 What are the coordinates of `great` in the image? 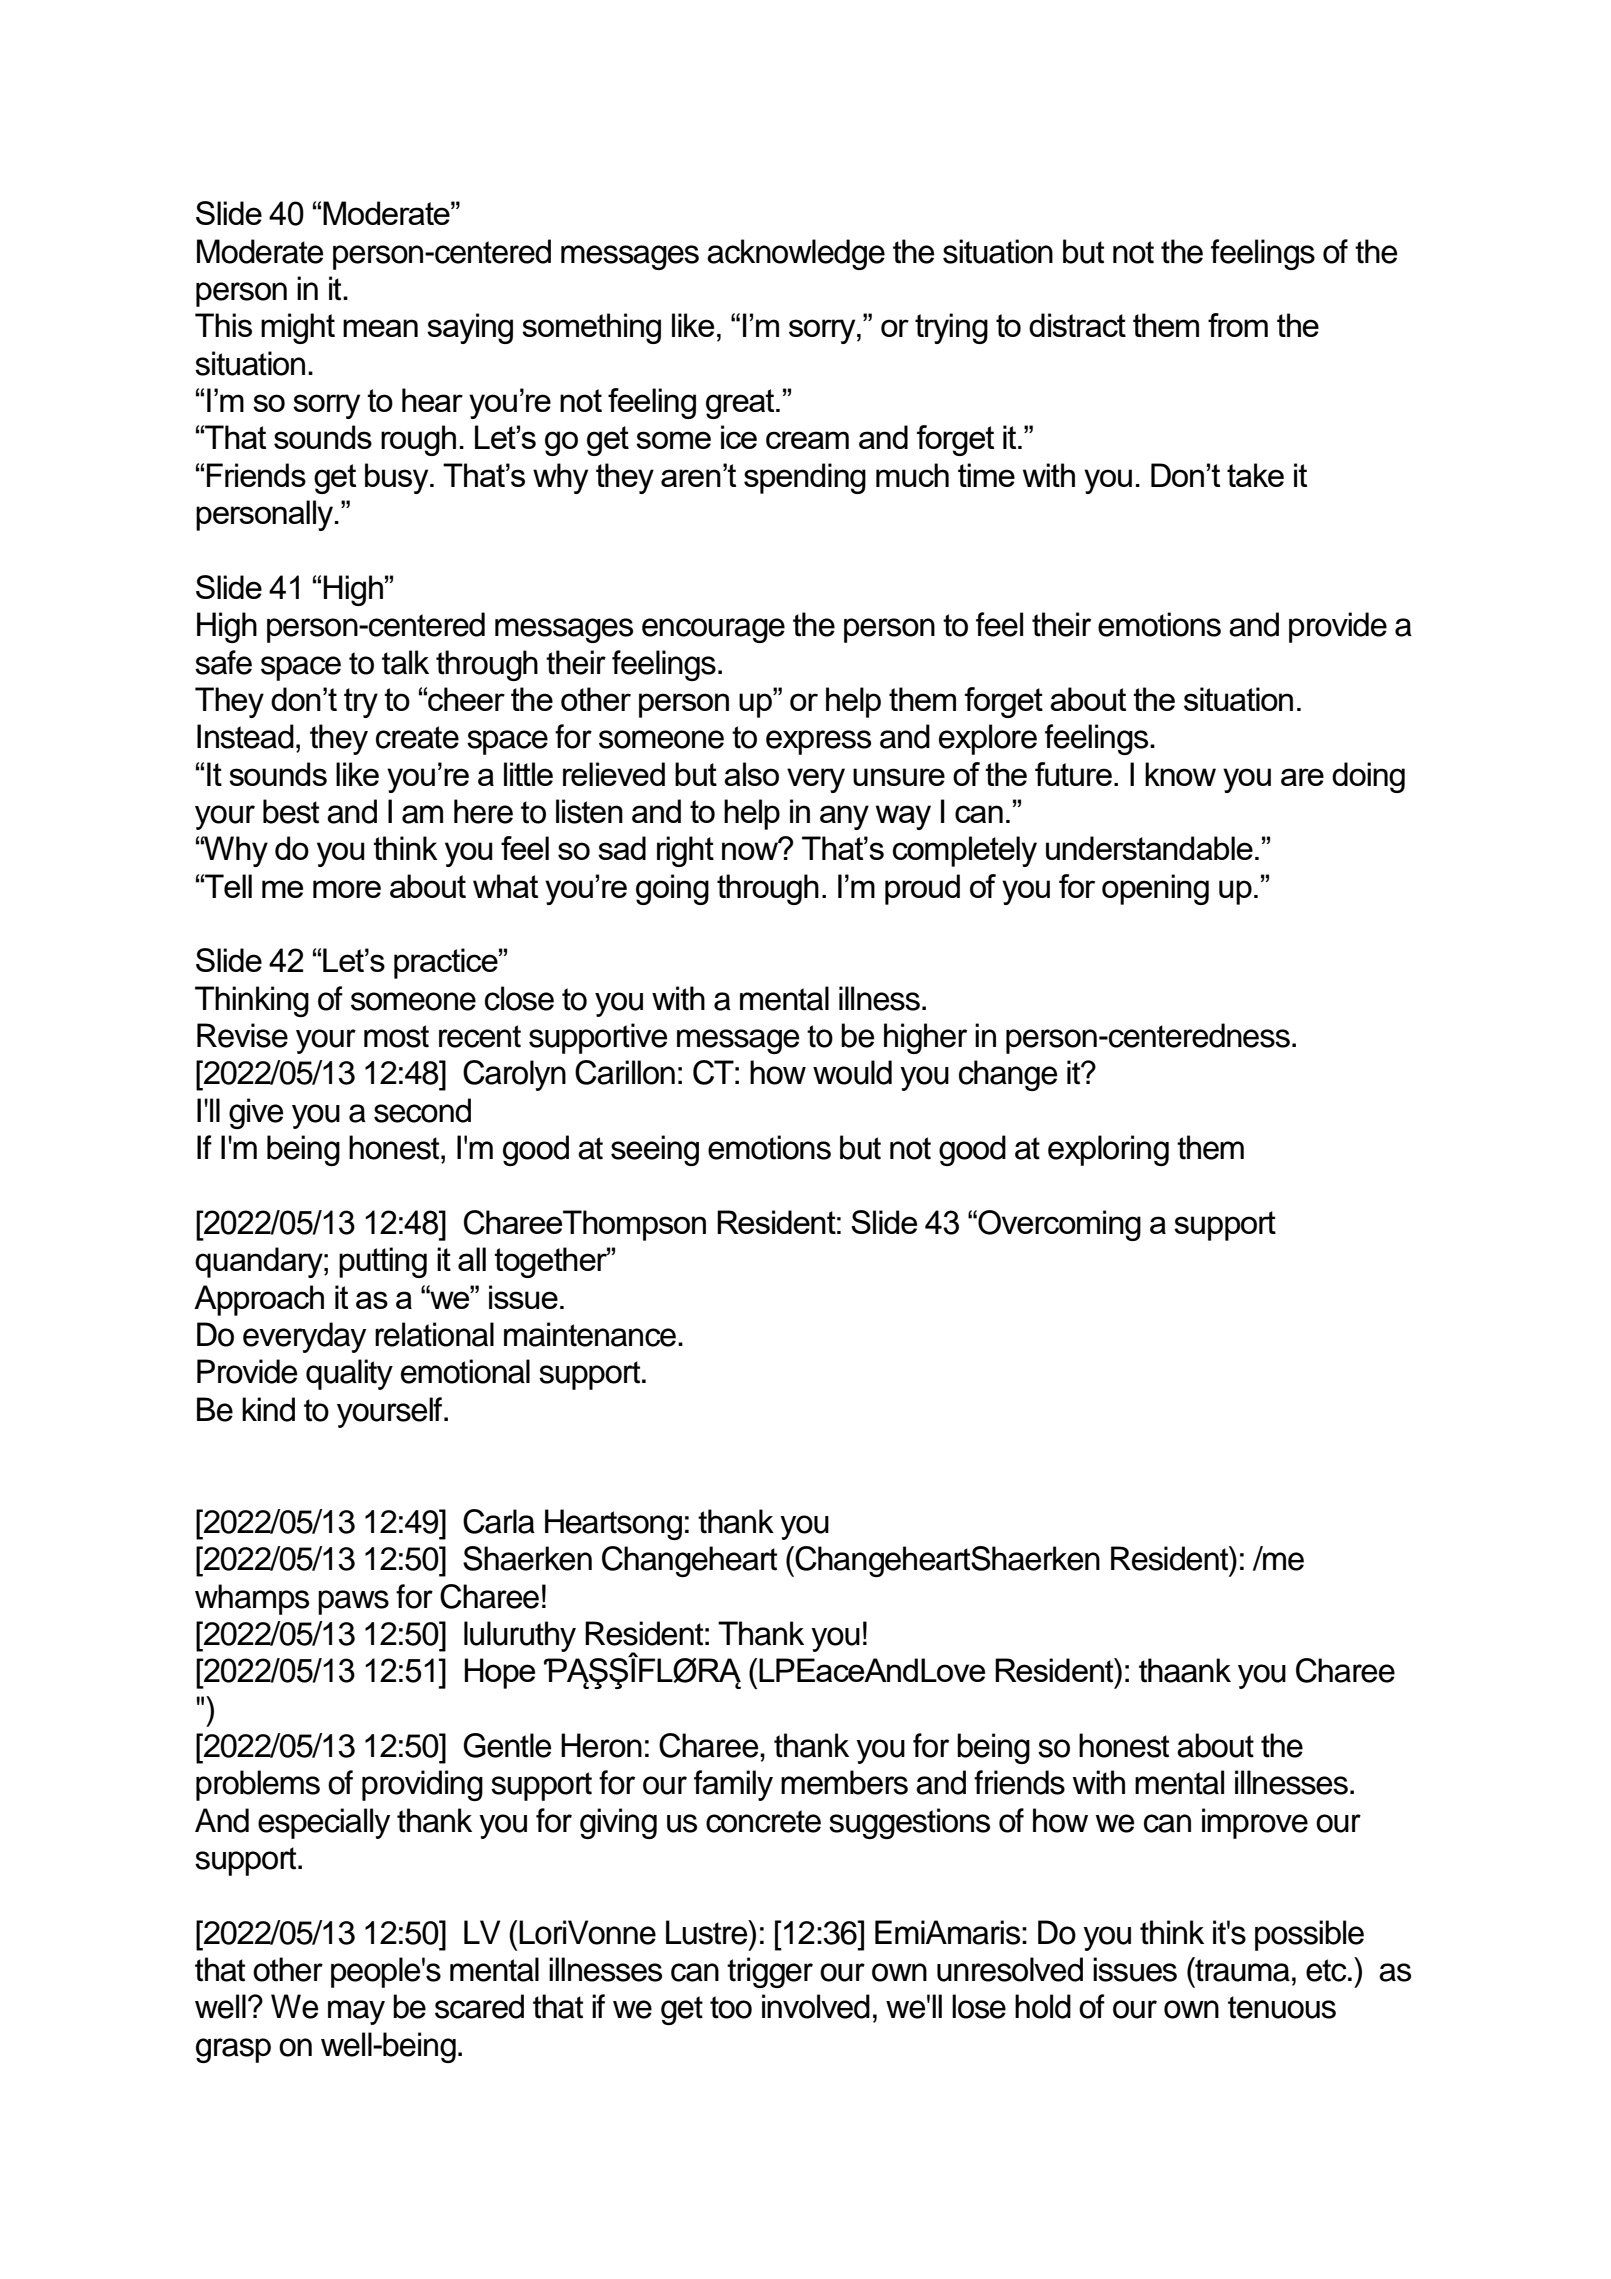 It's located at (741, 404).
